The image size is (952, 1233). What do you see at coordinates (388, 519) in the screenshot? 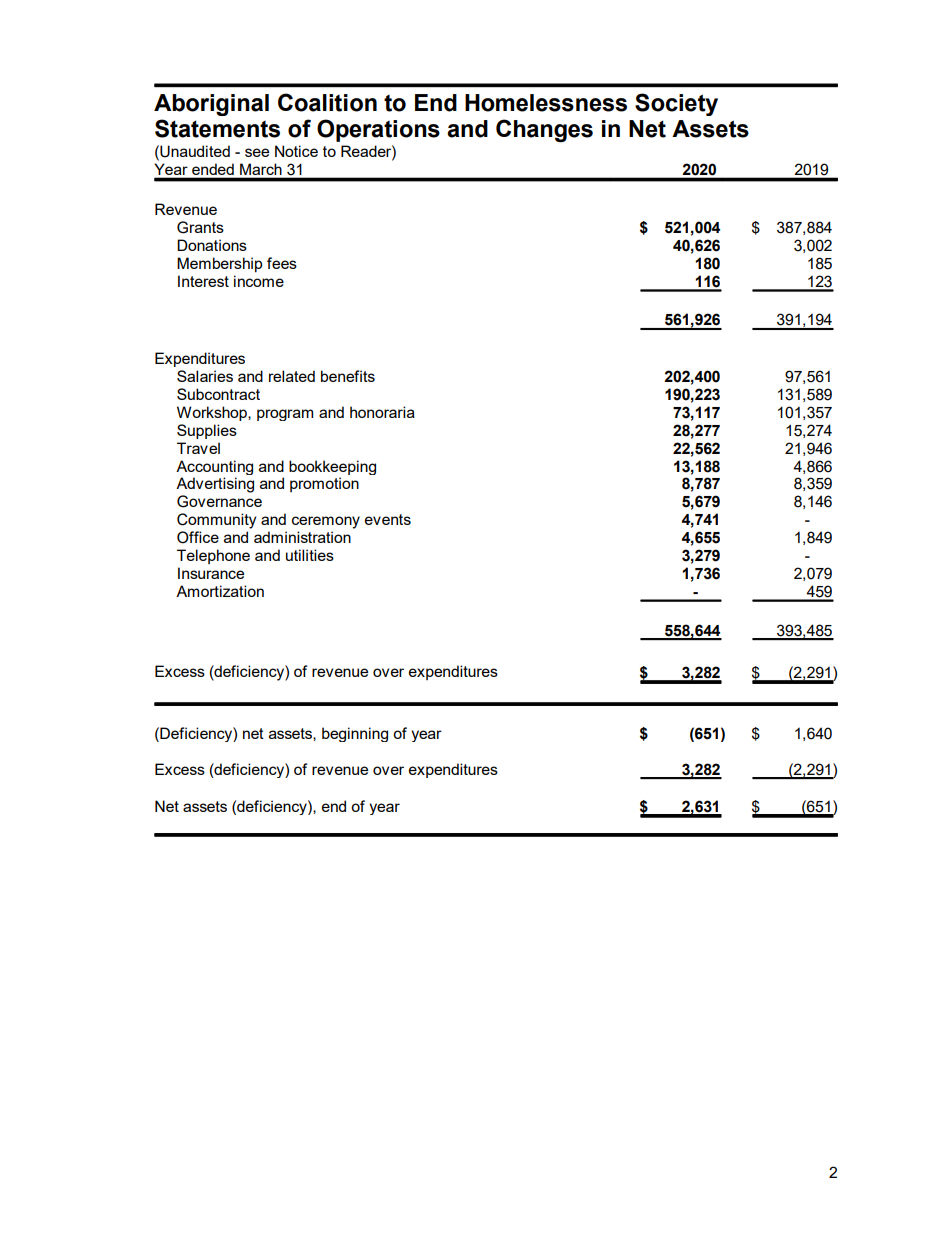
I see `events` at bounding box center [388, 519].
